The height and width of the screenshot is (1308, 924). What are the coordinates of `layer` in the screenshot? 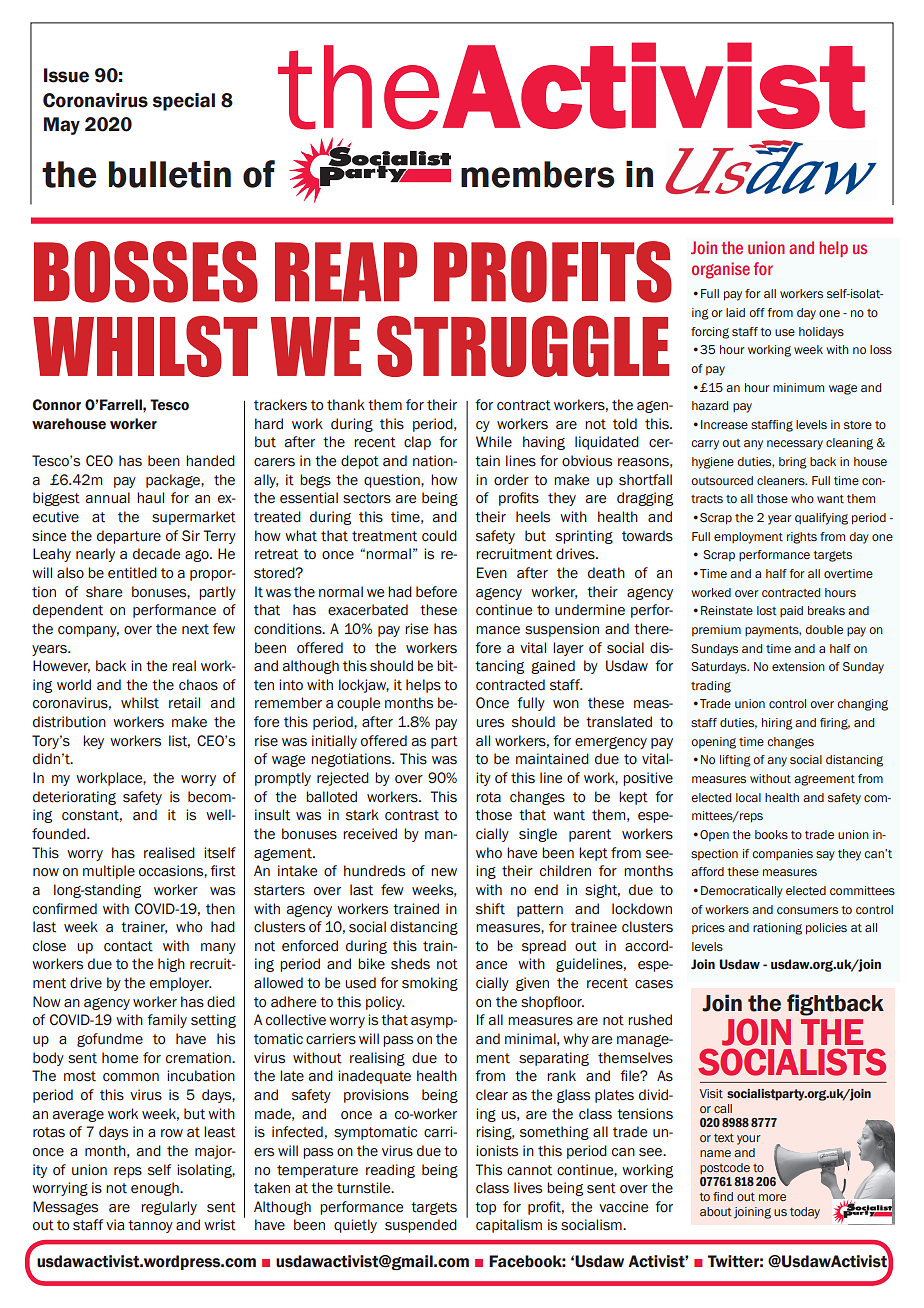 It's located at (568, 649).
